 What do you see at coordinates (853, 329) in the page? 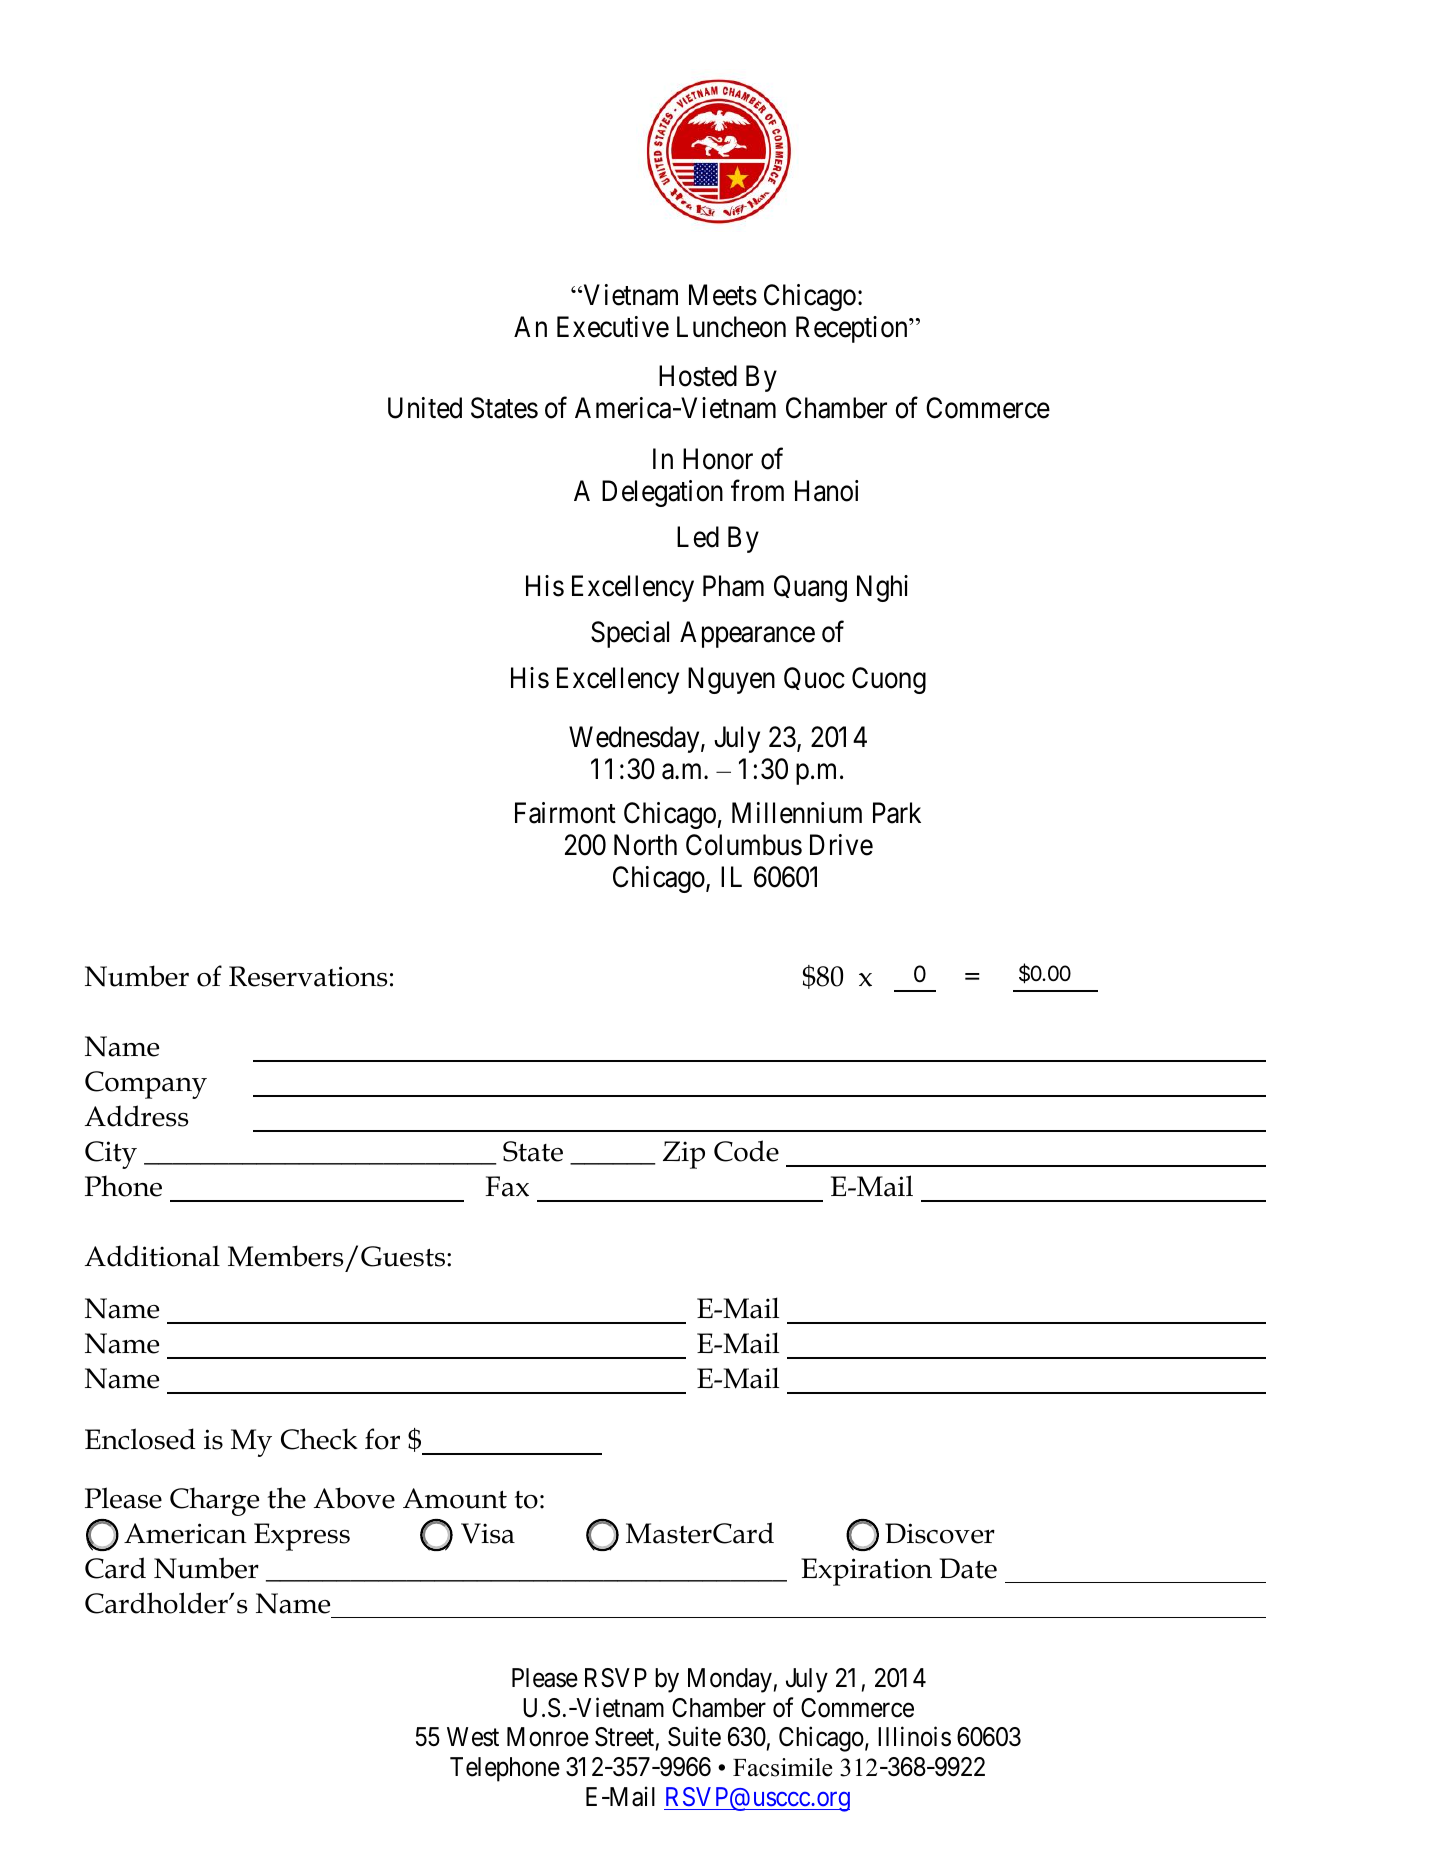
I see `Reception` at bounding box center [853, 329].
